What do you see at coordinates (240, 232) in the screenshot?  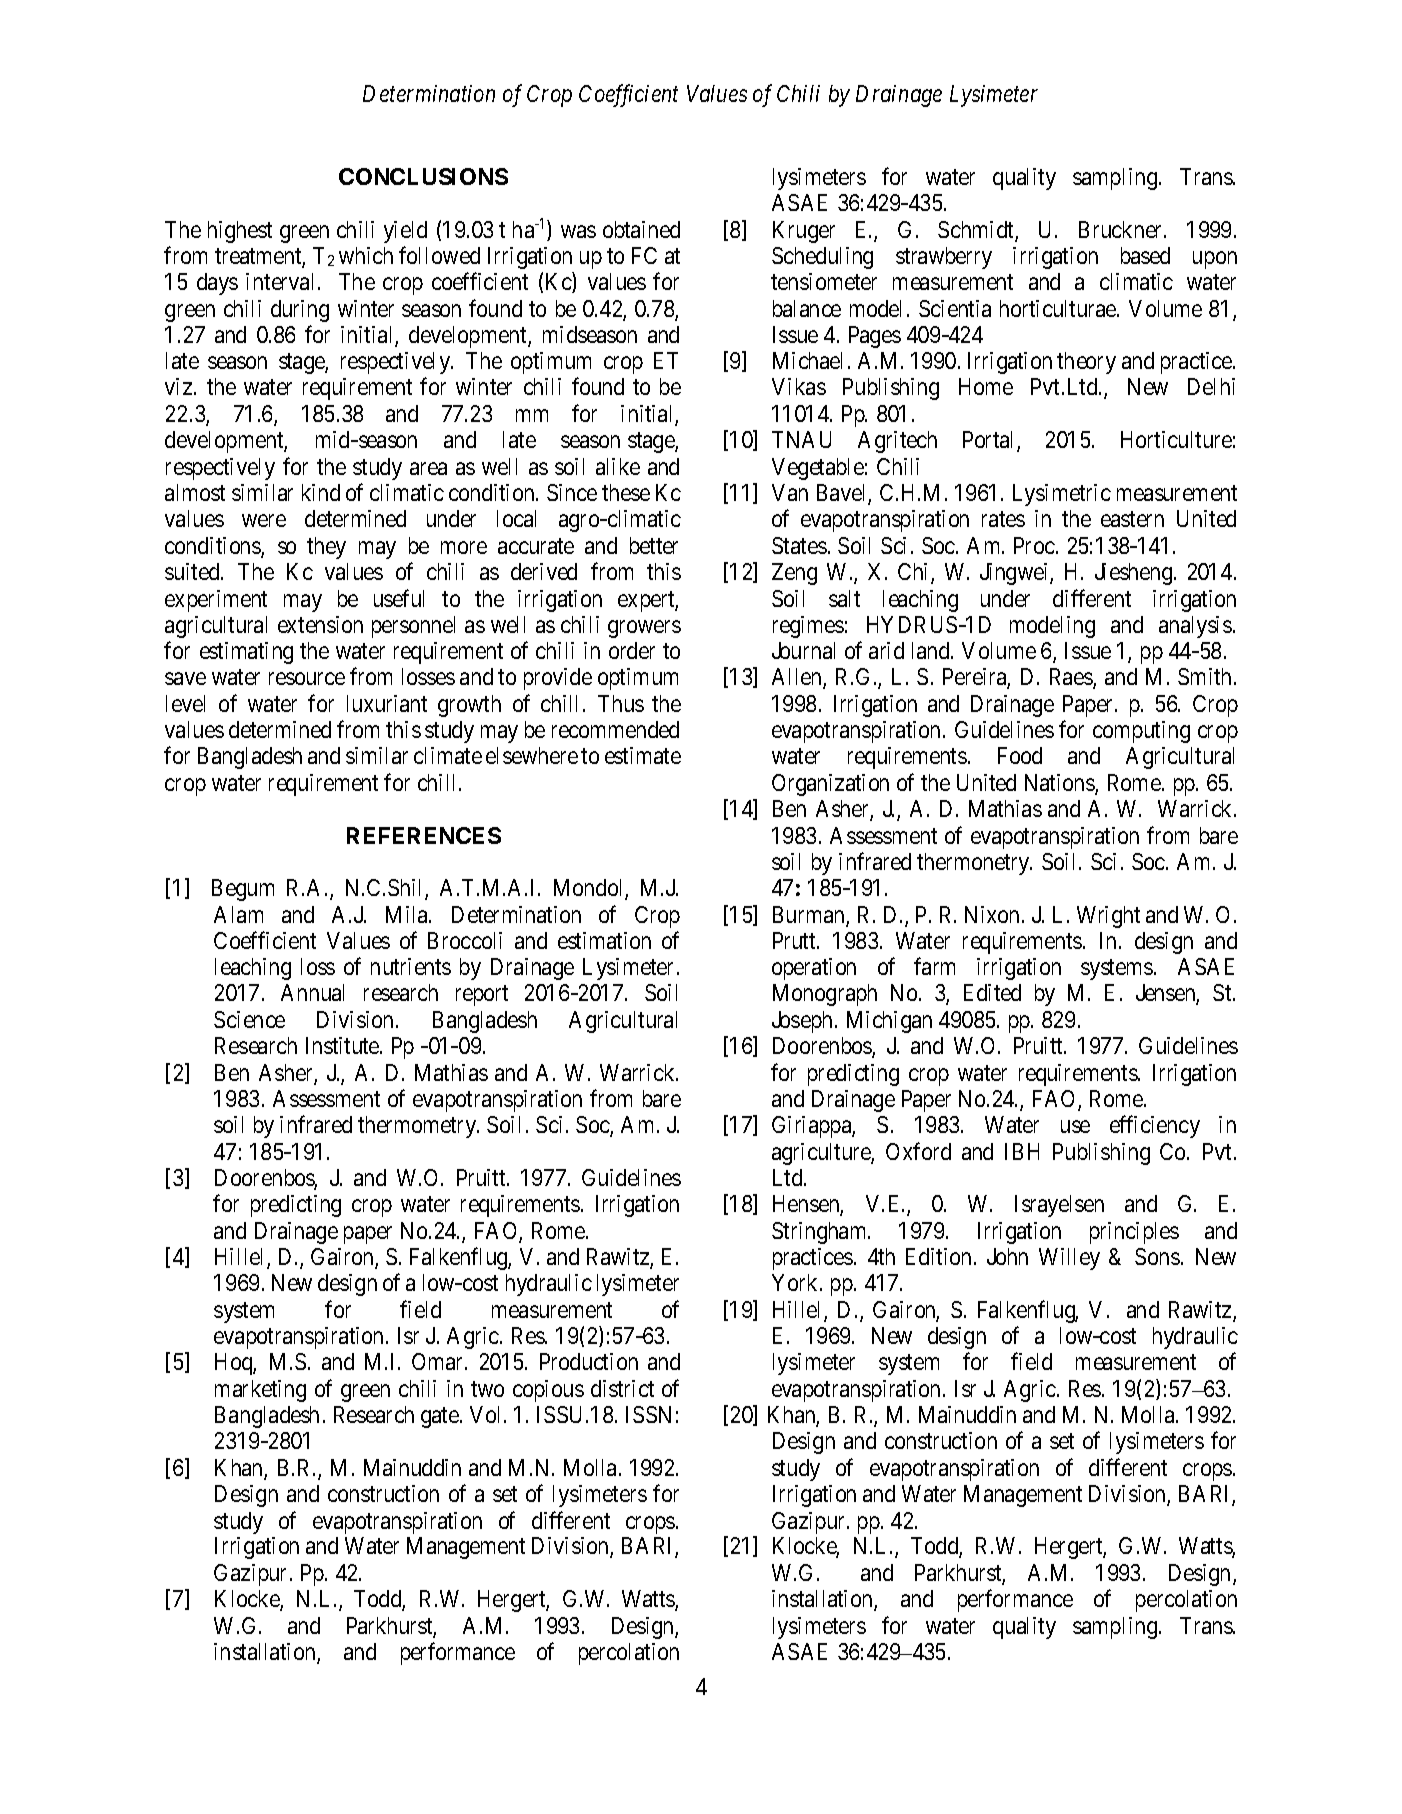 I see `highest` at bounding box center [240, 232].
